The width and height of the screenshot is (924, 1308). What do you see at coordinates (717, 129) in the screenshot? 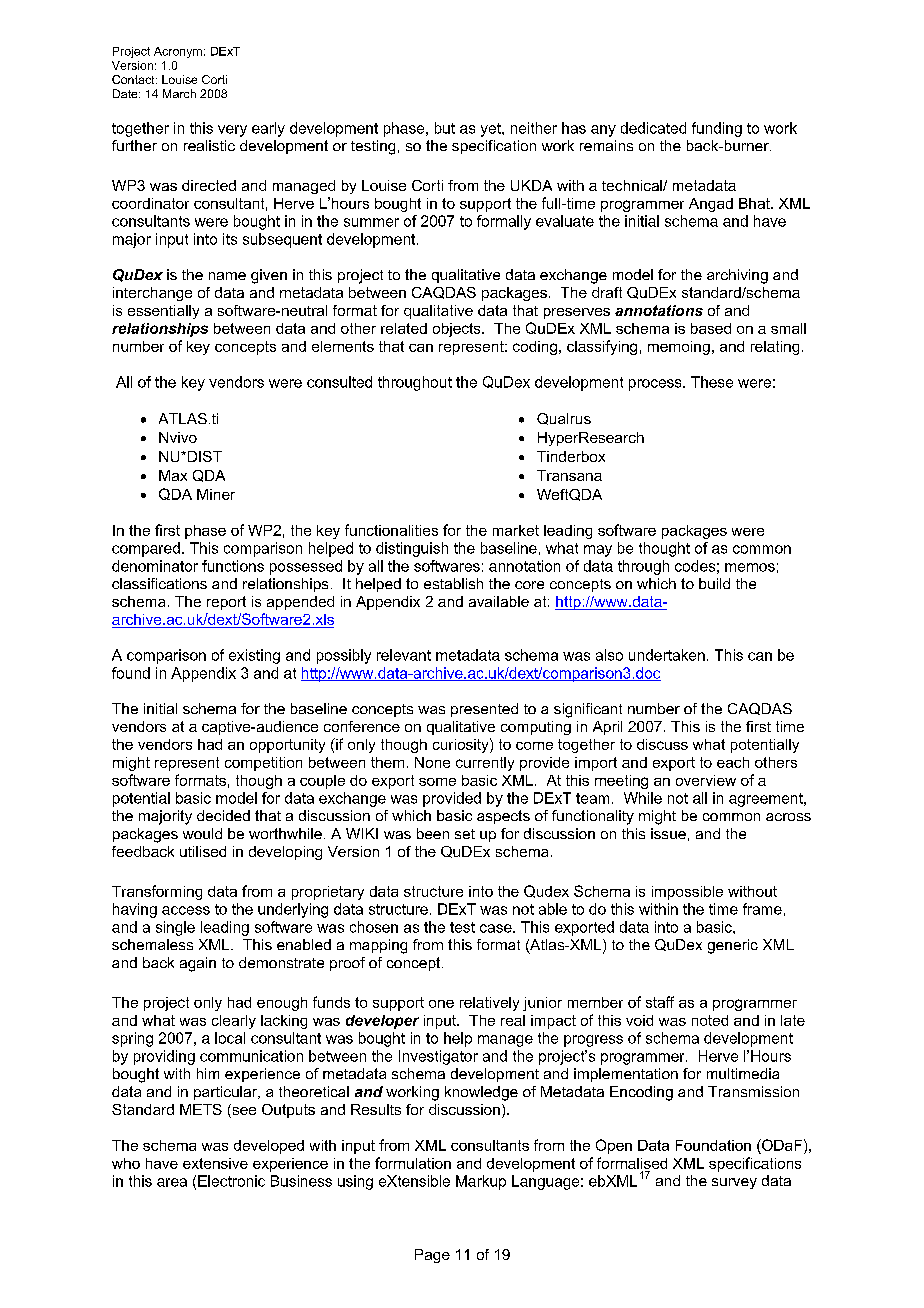
I see `funding` at bounding box center [717, 129].
